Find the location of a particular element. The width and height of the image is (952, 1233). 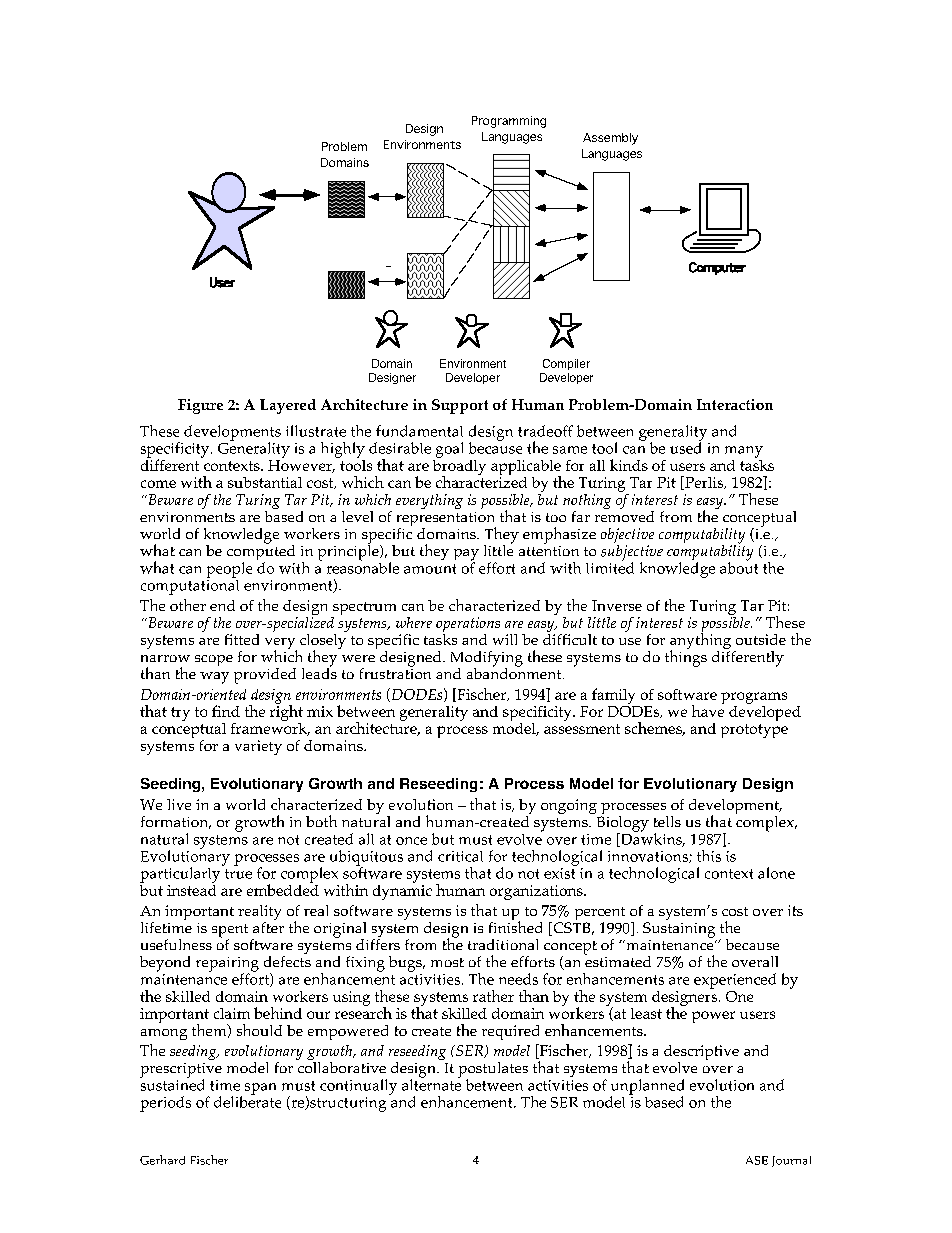

critical is located at coordinates (460, 856).
